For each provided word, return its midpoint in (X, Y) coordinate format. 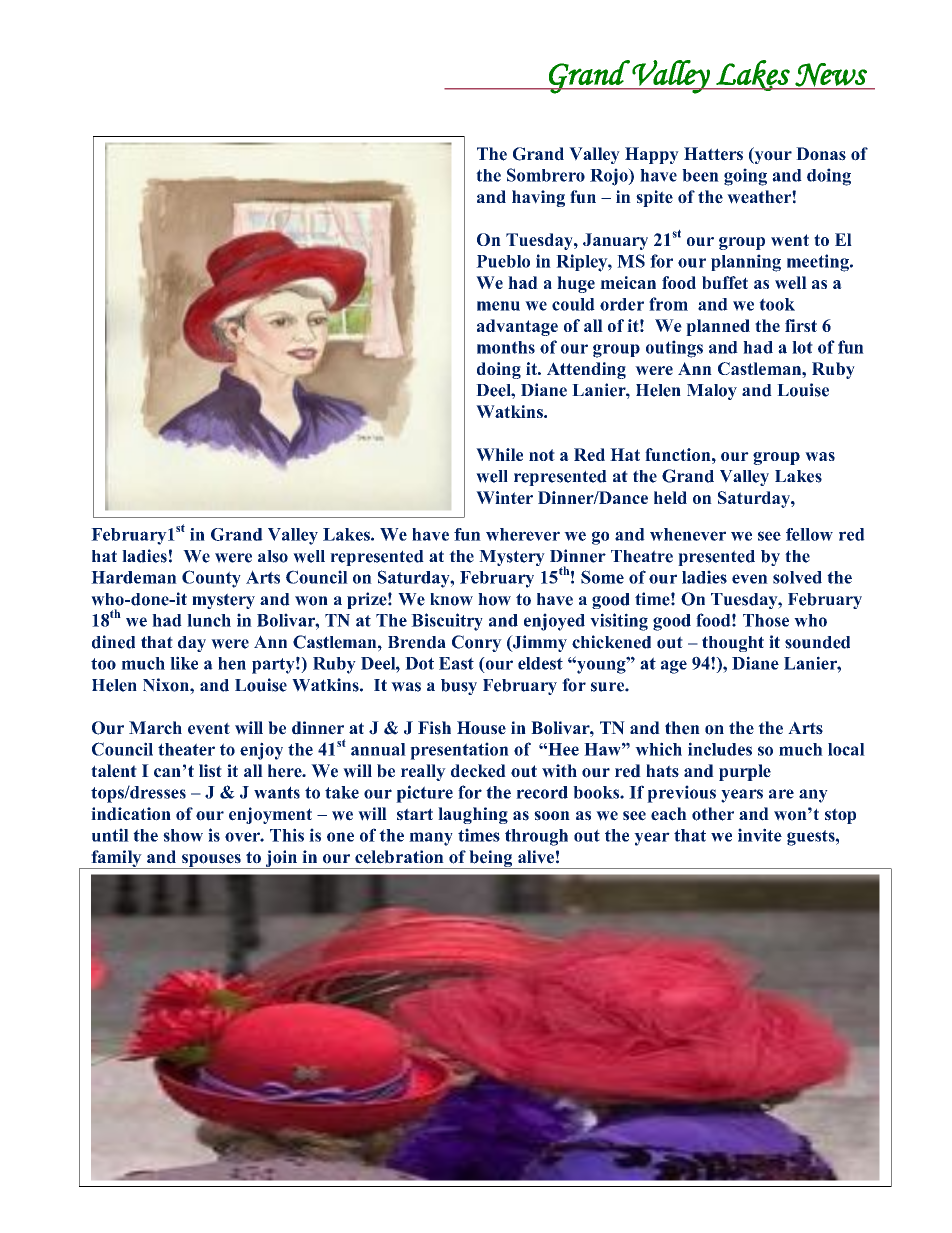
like (184, 663)
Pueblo (503, 261)
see (769, 536)
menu (498, 306)
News (831, 75)
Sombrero (546, 175)
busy (459, 687)
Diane (544, 390)
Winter (504, 497)
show (183, 835)
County (211, 579)
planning (746, 263)
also (273, 556)
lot (802, 347)
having (538, 198)
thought (733, 644)
